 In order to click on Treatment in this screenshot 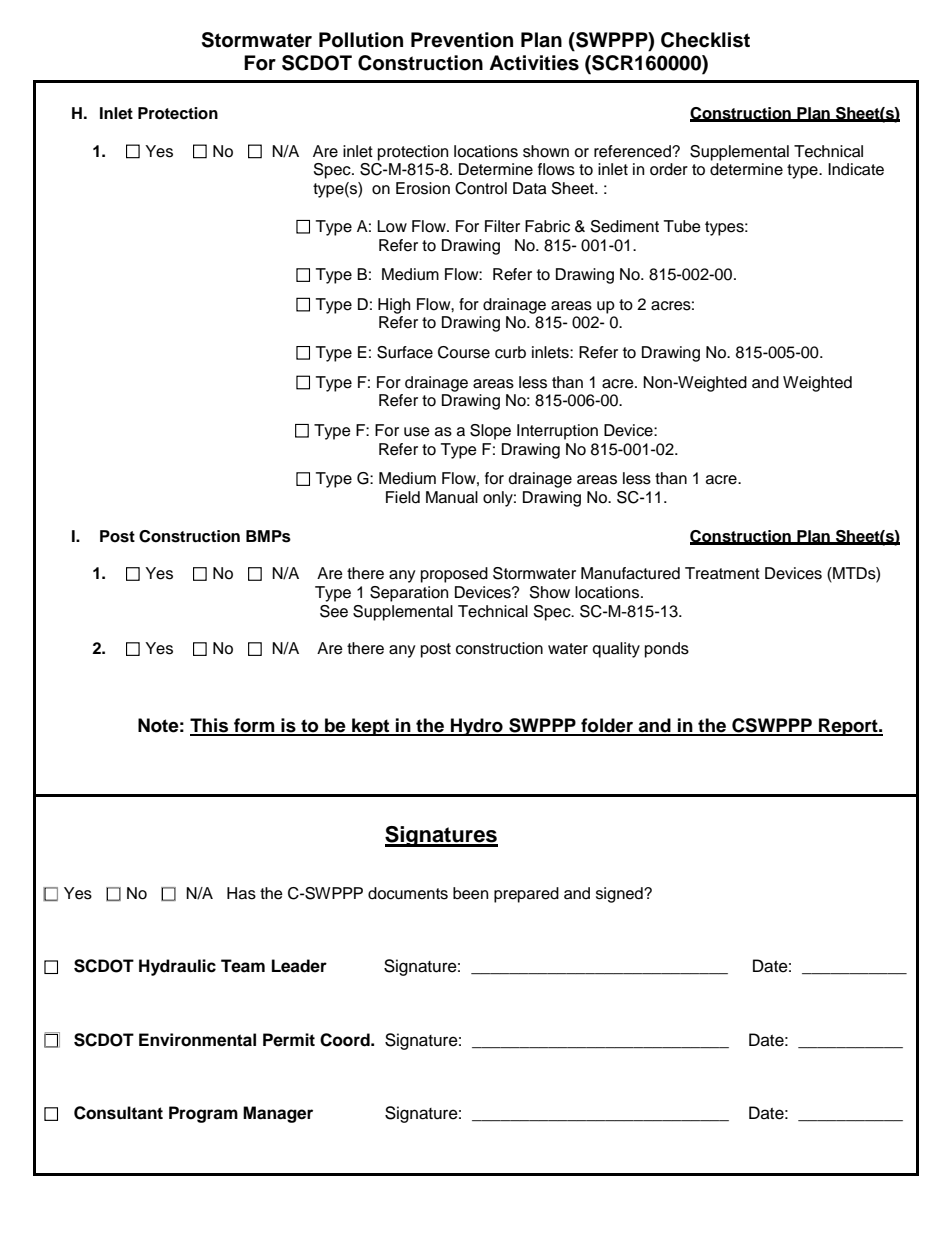, I will do `click(722, 573)`.
